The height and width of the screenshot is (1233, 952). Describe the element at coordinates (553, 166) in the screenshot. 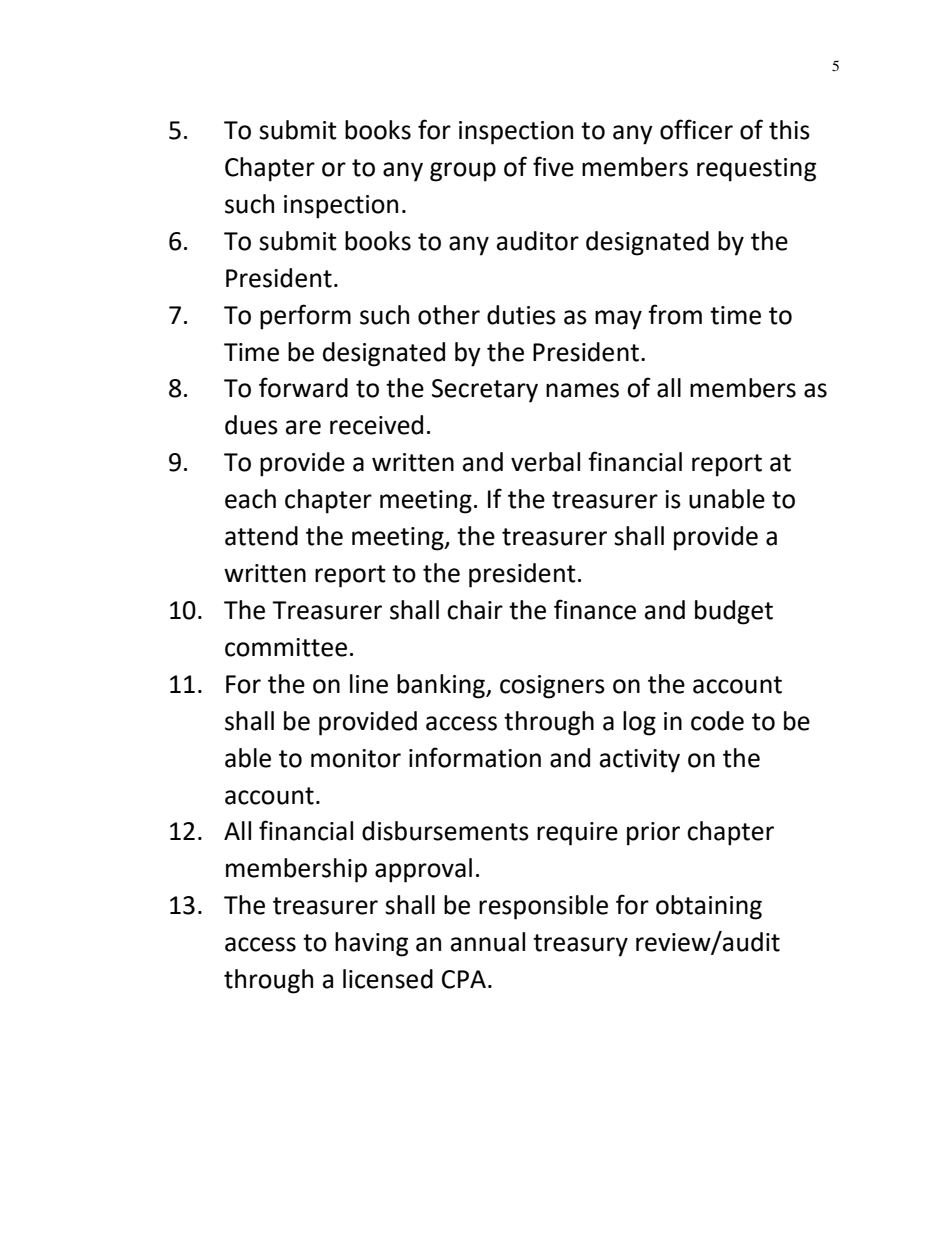

I see `five` at that location.
